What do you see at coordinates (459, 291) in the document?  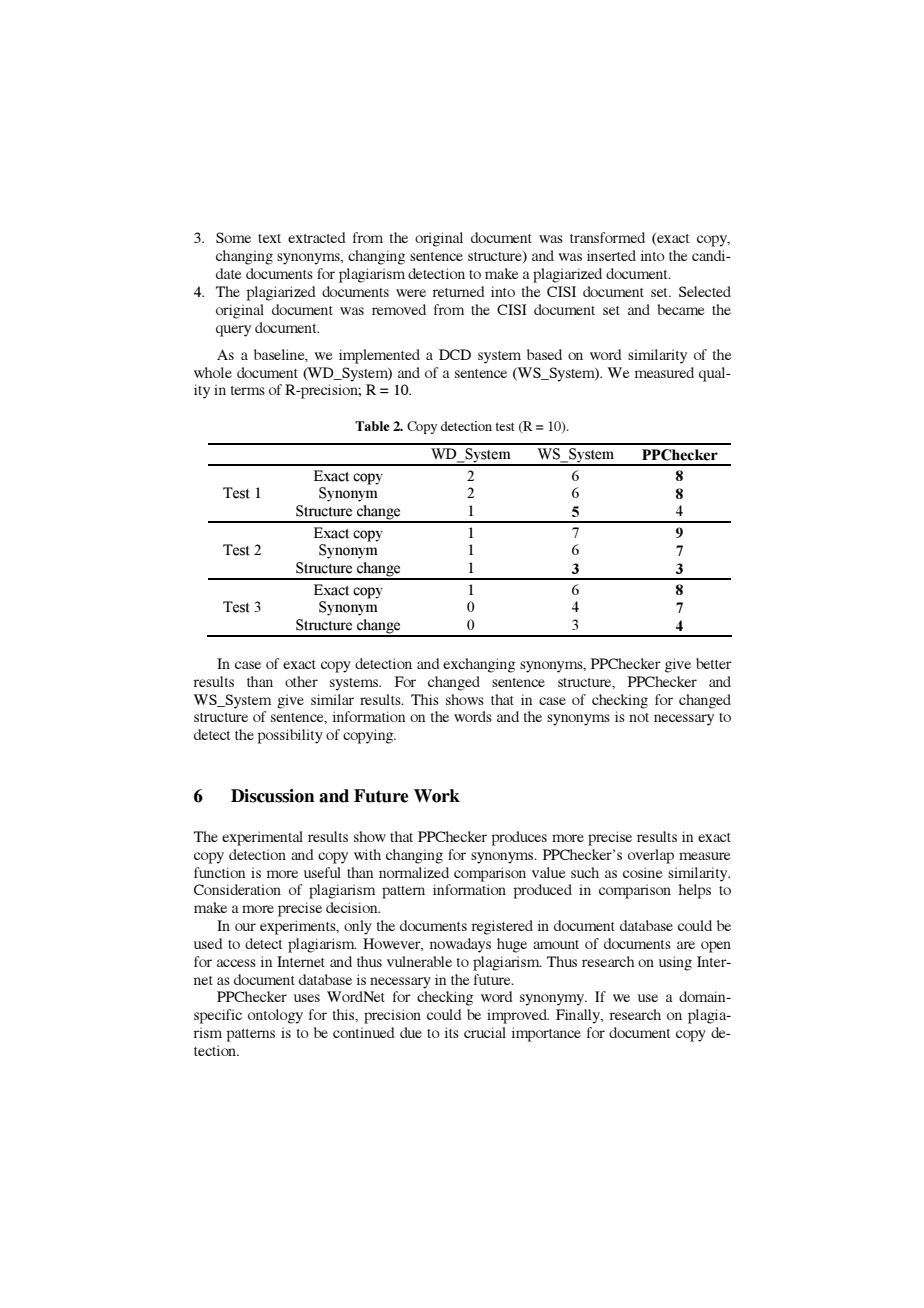 I see `returned` at bounding box center [459, 291].
